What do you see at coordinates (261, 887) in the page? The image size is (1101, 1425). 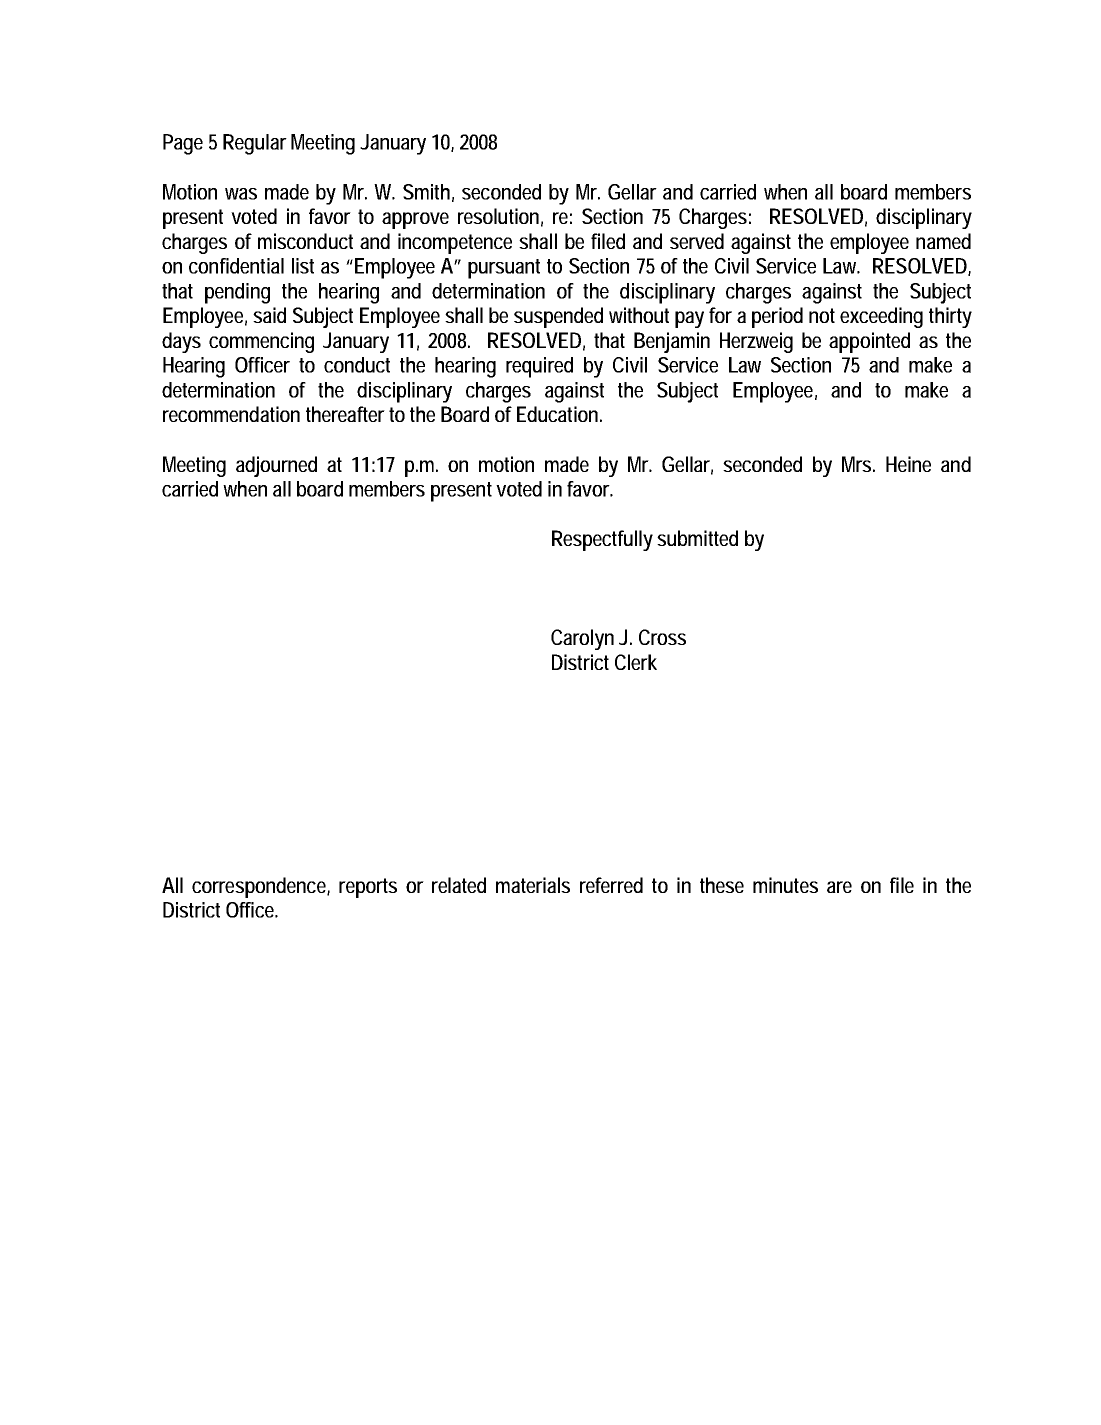 I see `correspondence` at bounding box center [261, 887].
